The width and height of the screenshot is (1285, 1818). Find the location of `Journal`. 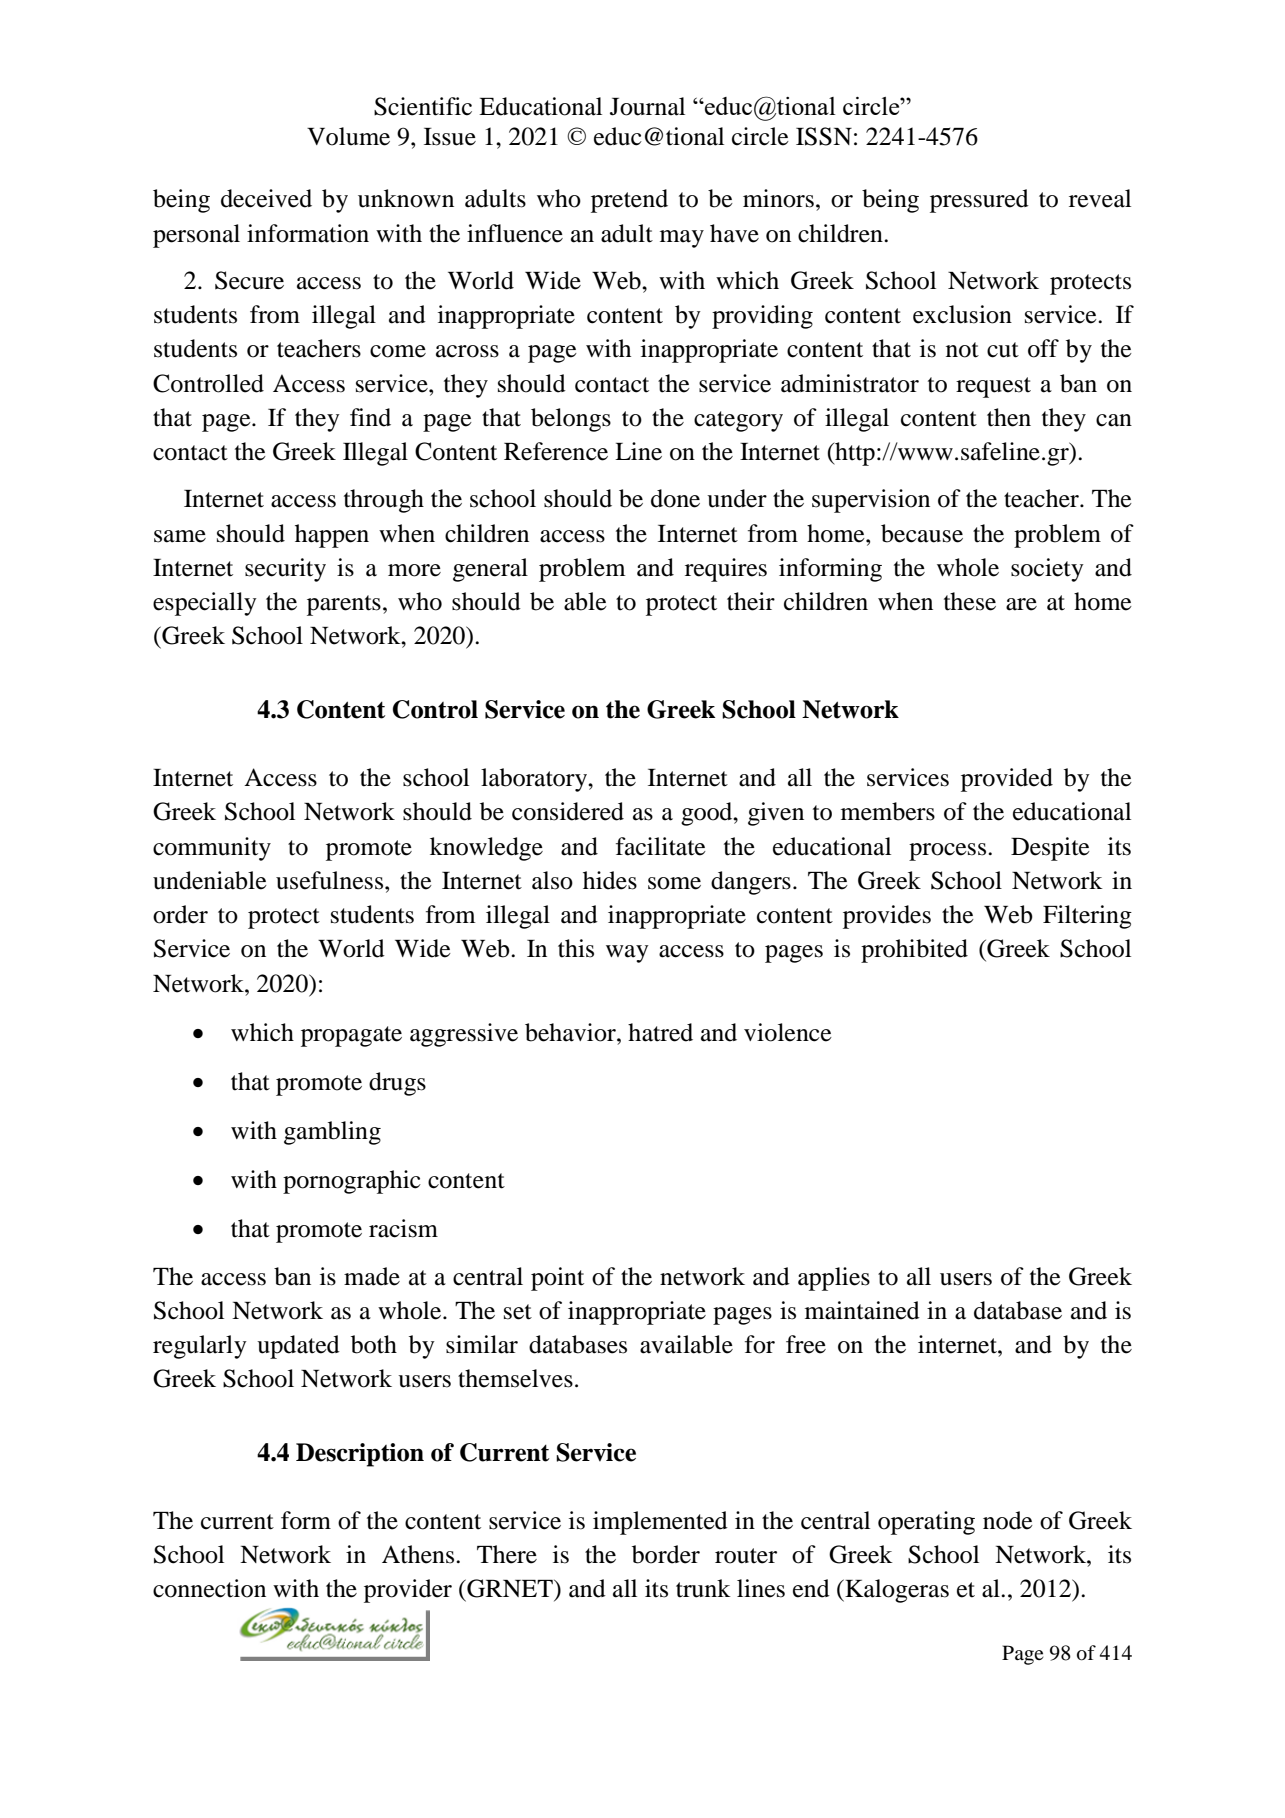

Journal is located at coordinates (647, 106).
